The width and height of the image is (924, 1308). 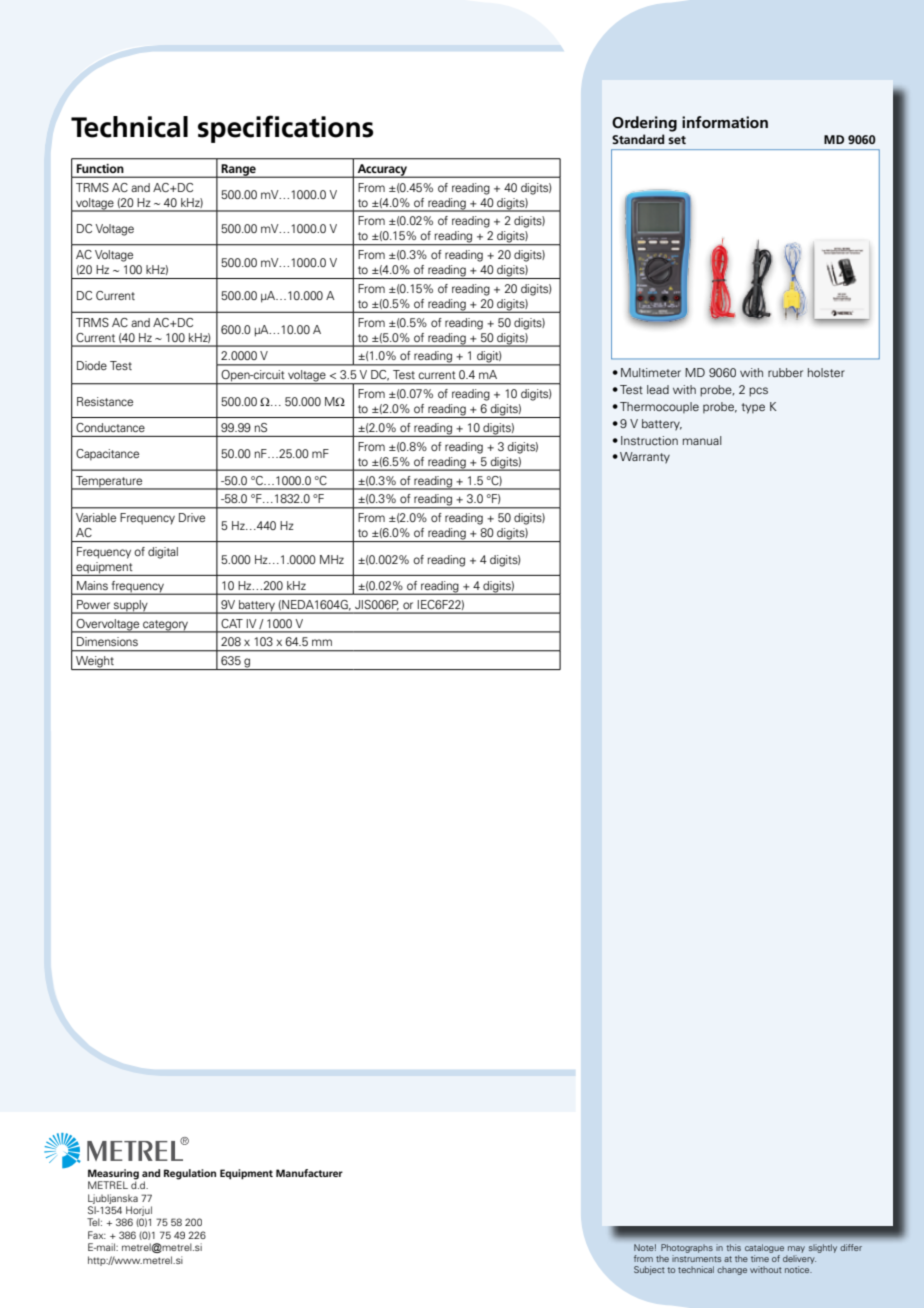 What do you see at coordinates (239, 171) in the image?
I see `Range` at bounding box center [239, 171].
